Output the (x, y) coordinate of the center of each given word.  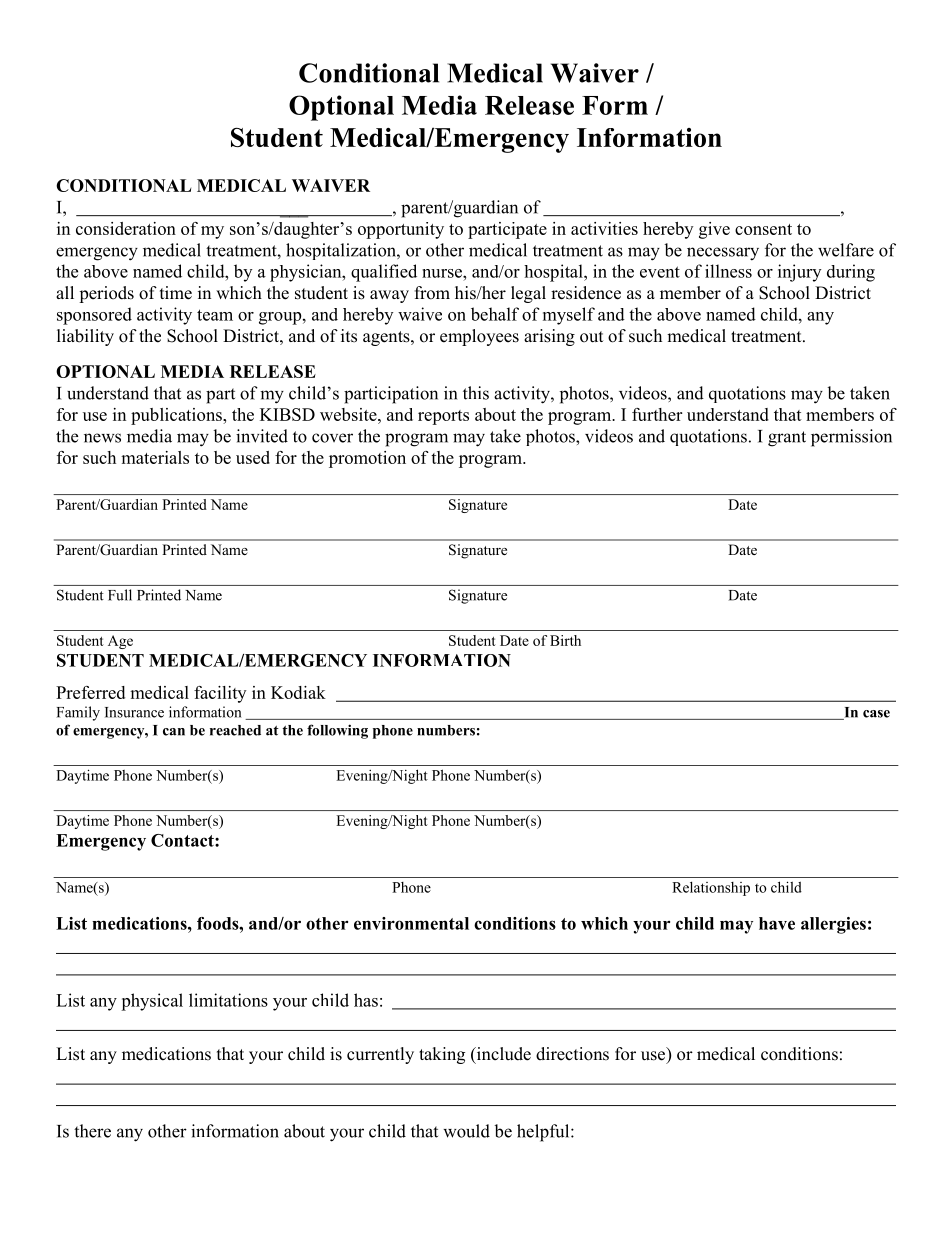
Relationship (711, 888)
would (466, 1131)
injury (799, 273)
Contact (183, 840)
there (92, 1131)
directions (572, 1054)
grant (787, 439)
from (432, 293)
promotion (367, 459)
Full (120, 595)
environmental (411, 923)
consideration (126, 228)
